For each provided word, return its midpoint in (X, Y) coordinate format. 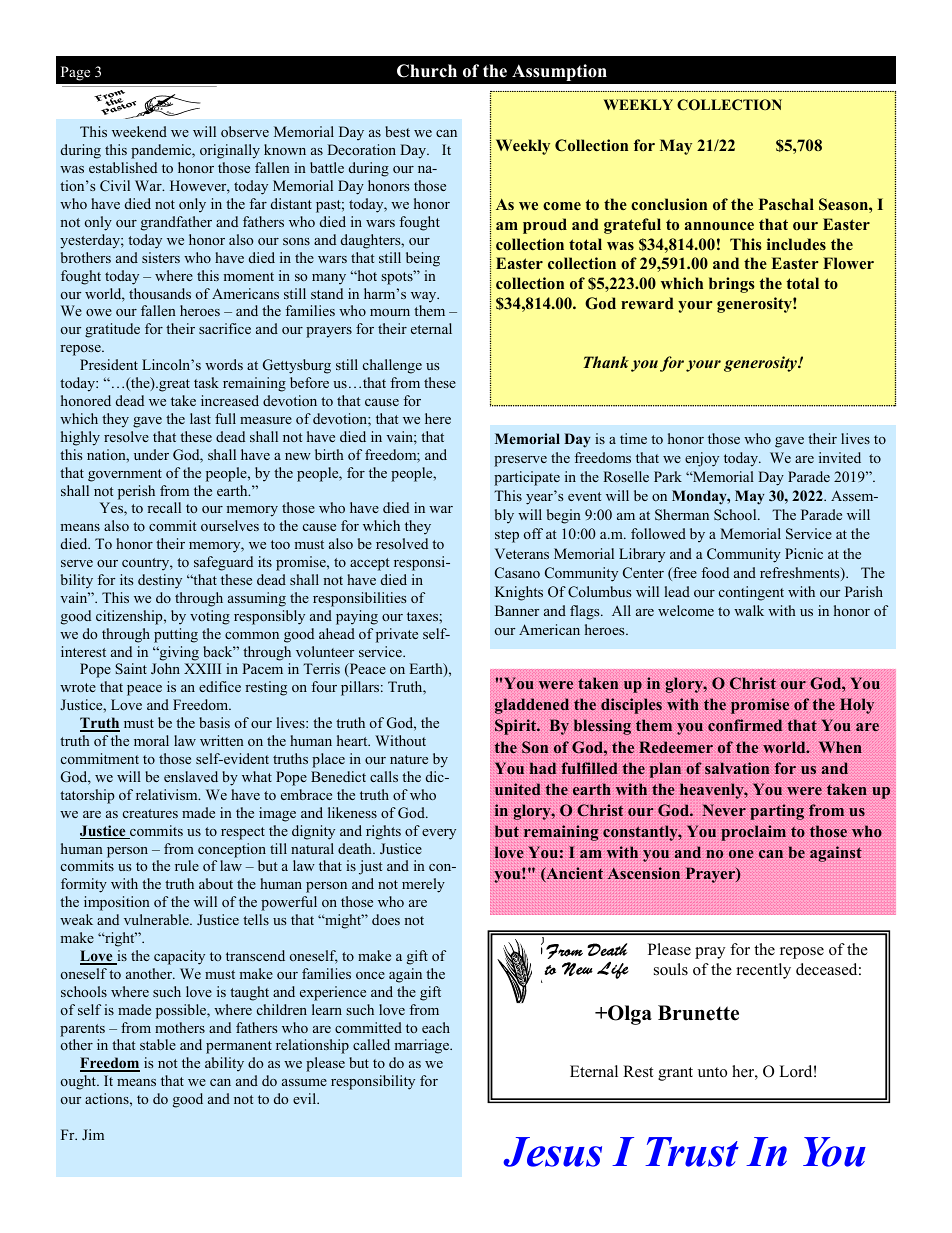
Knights (519, 593)
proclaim (753, 833)
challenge (392, 366)
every (439, 834)
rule (187, 865)
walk (749, 610)
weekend (139, 131)
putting (176, 635)
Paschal (786, 204)
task (206, 382)
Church (427, 71)
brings (732, 285)
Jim (93, 1134)
